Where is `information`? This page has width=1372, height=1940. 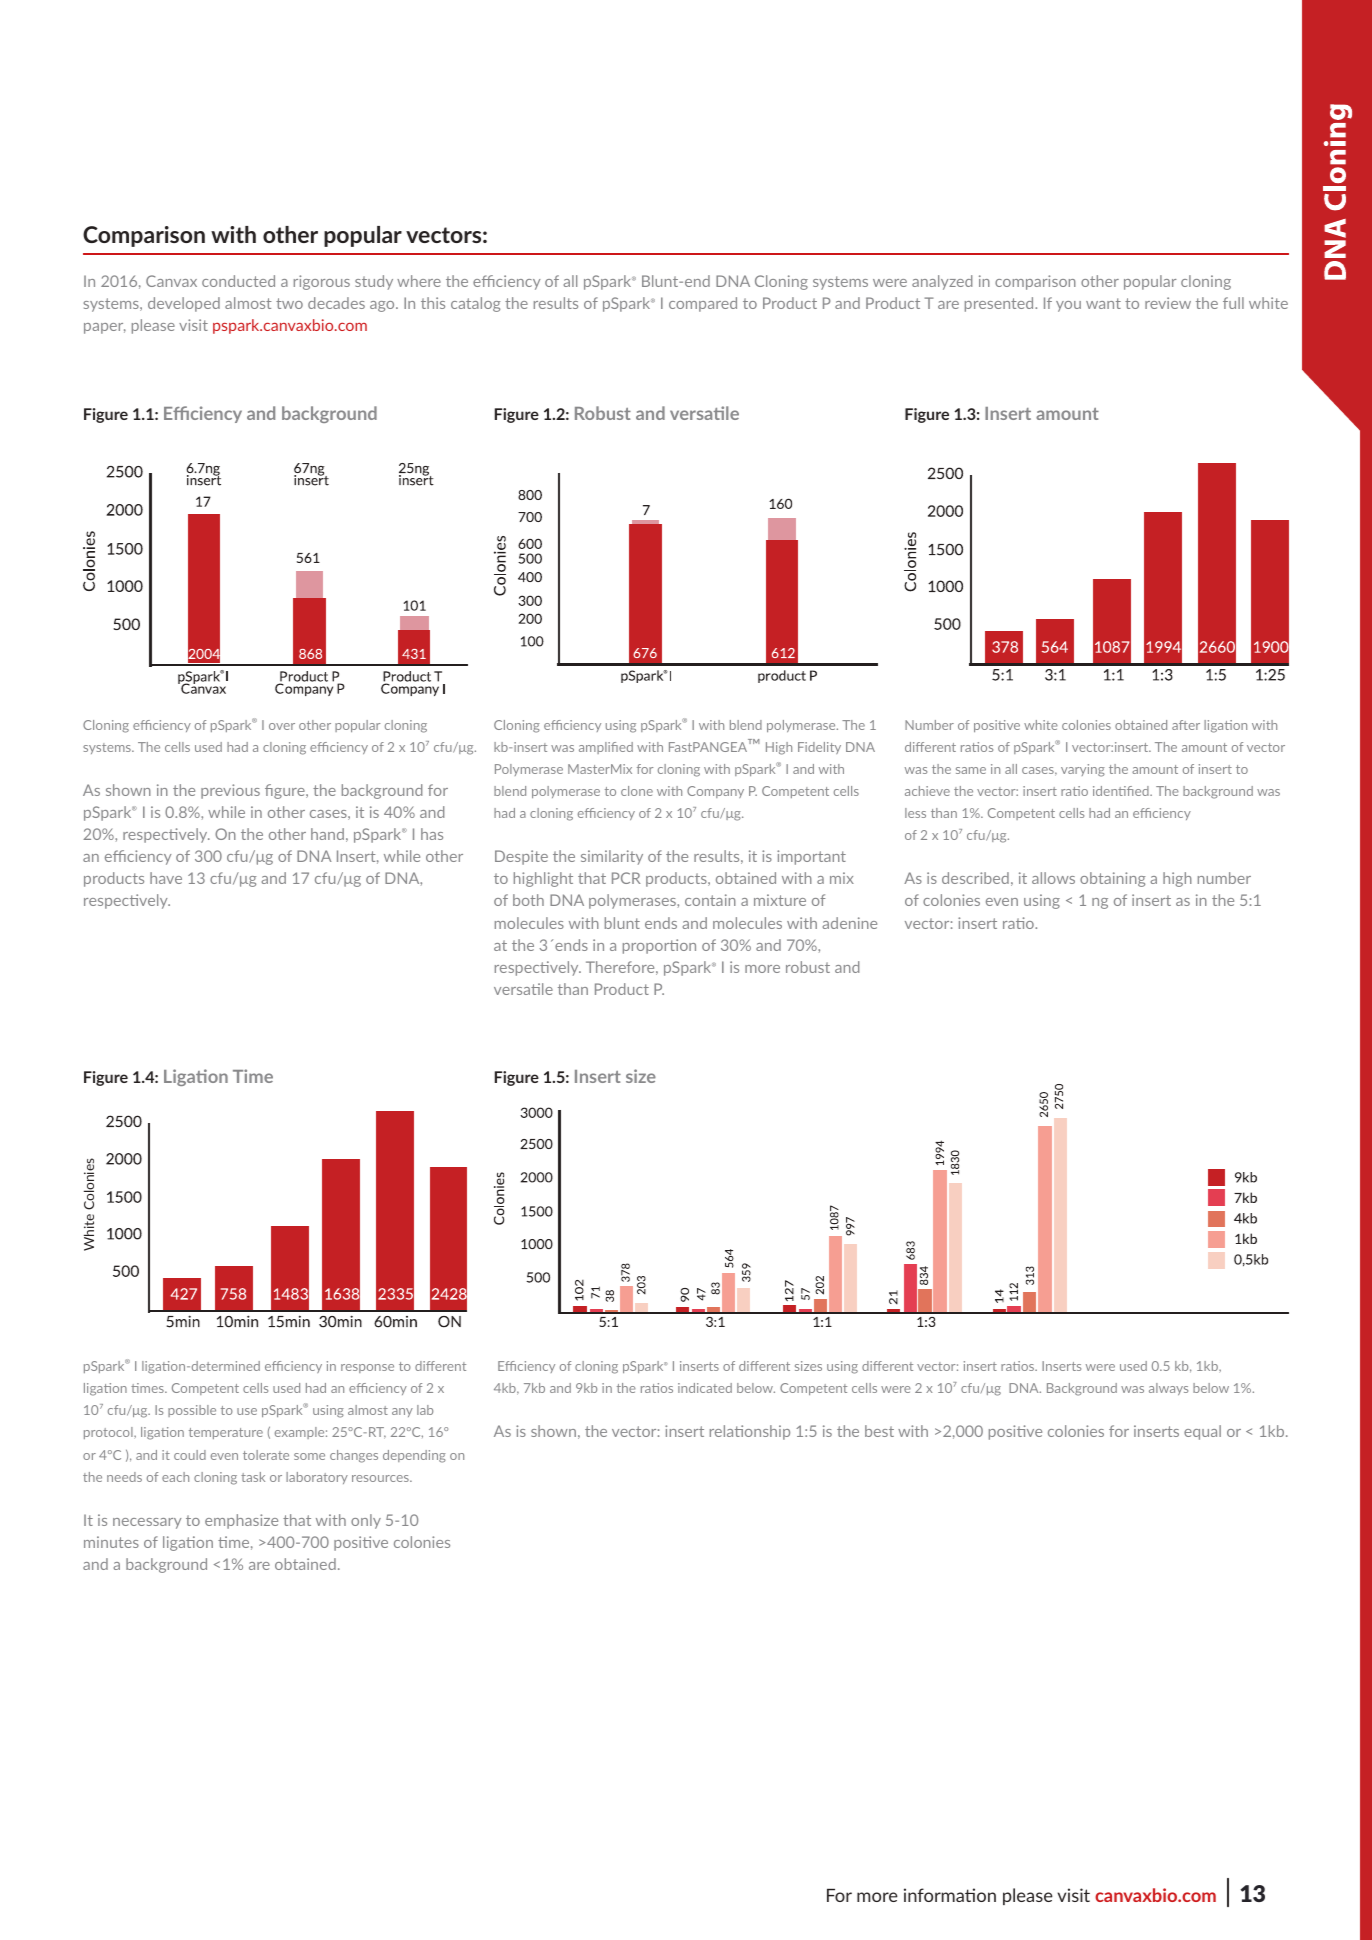
information is located at coordinates (950, 1895).
